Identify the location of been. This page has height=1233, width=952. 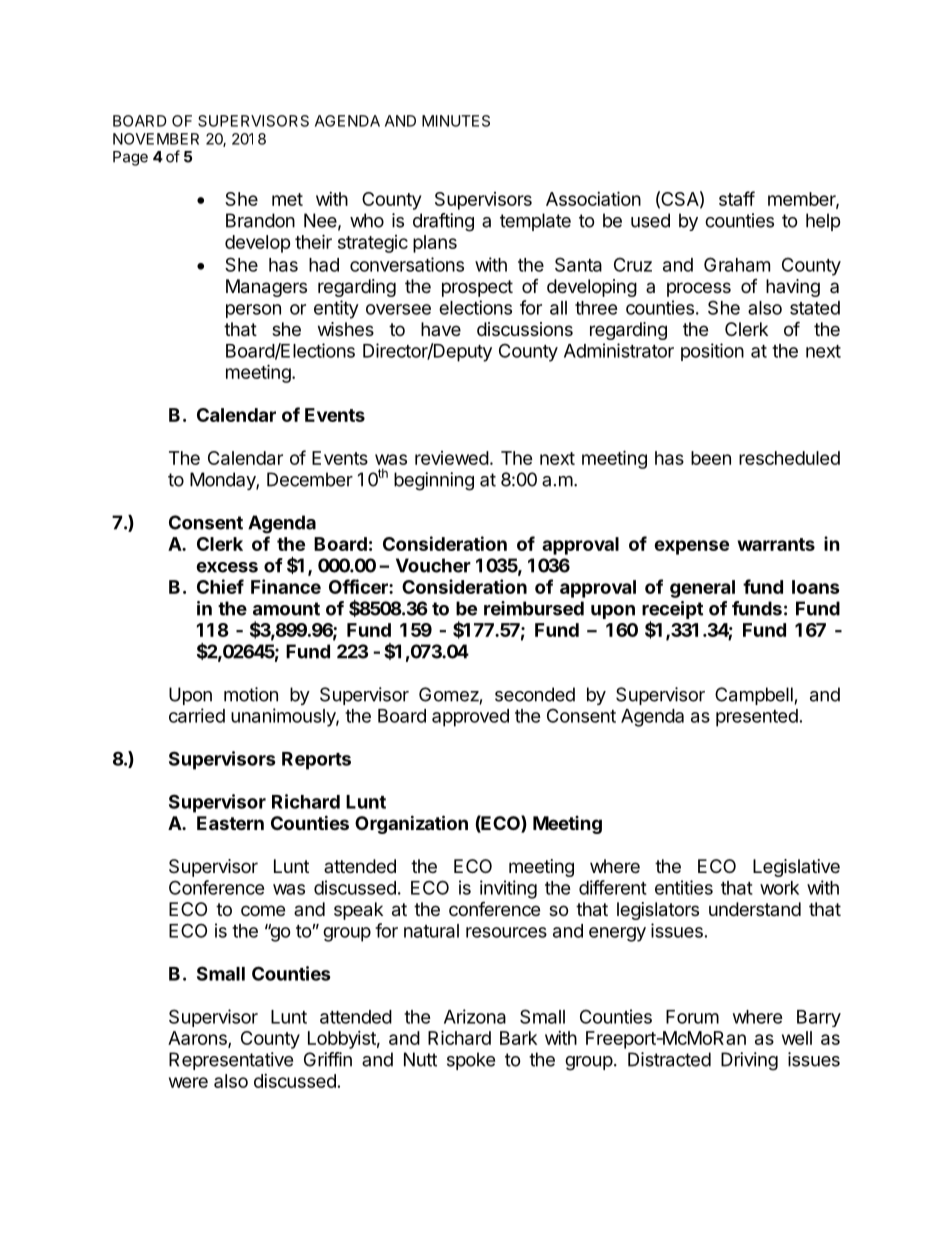
(711, 458).
